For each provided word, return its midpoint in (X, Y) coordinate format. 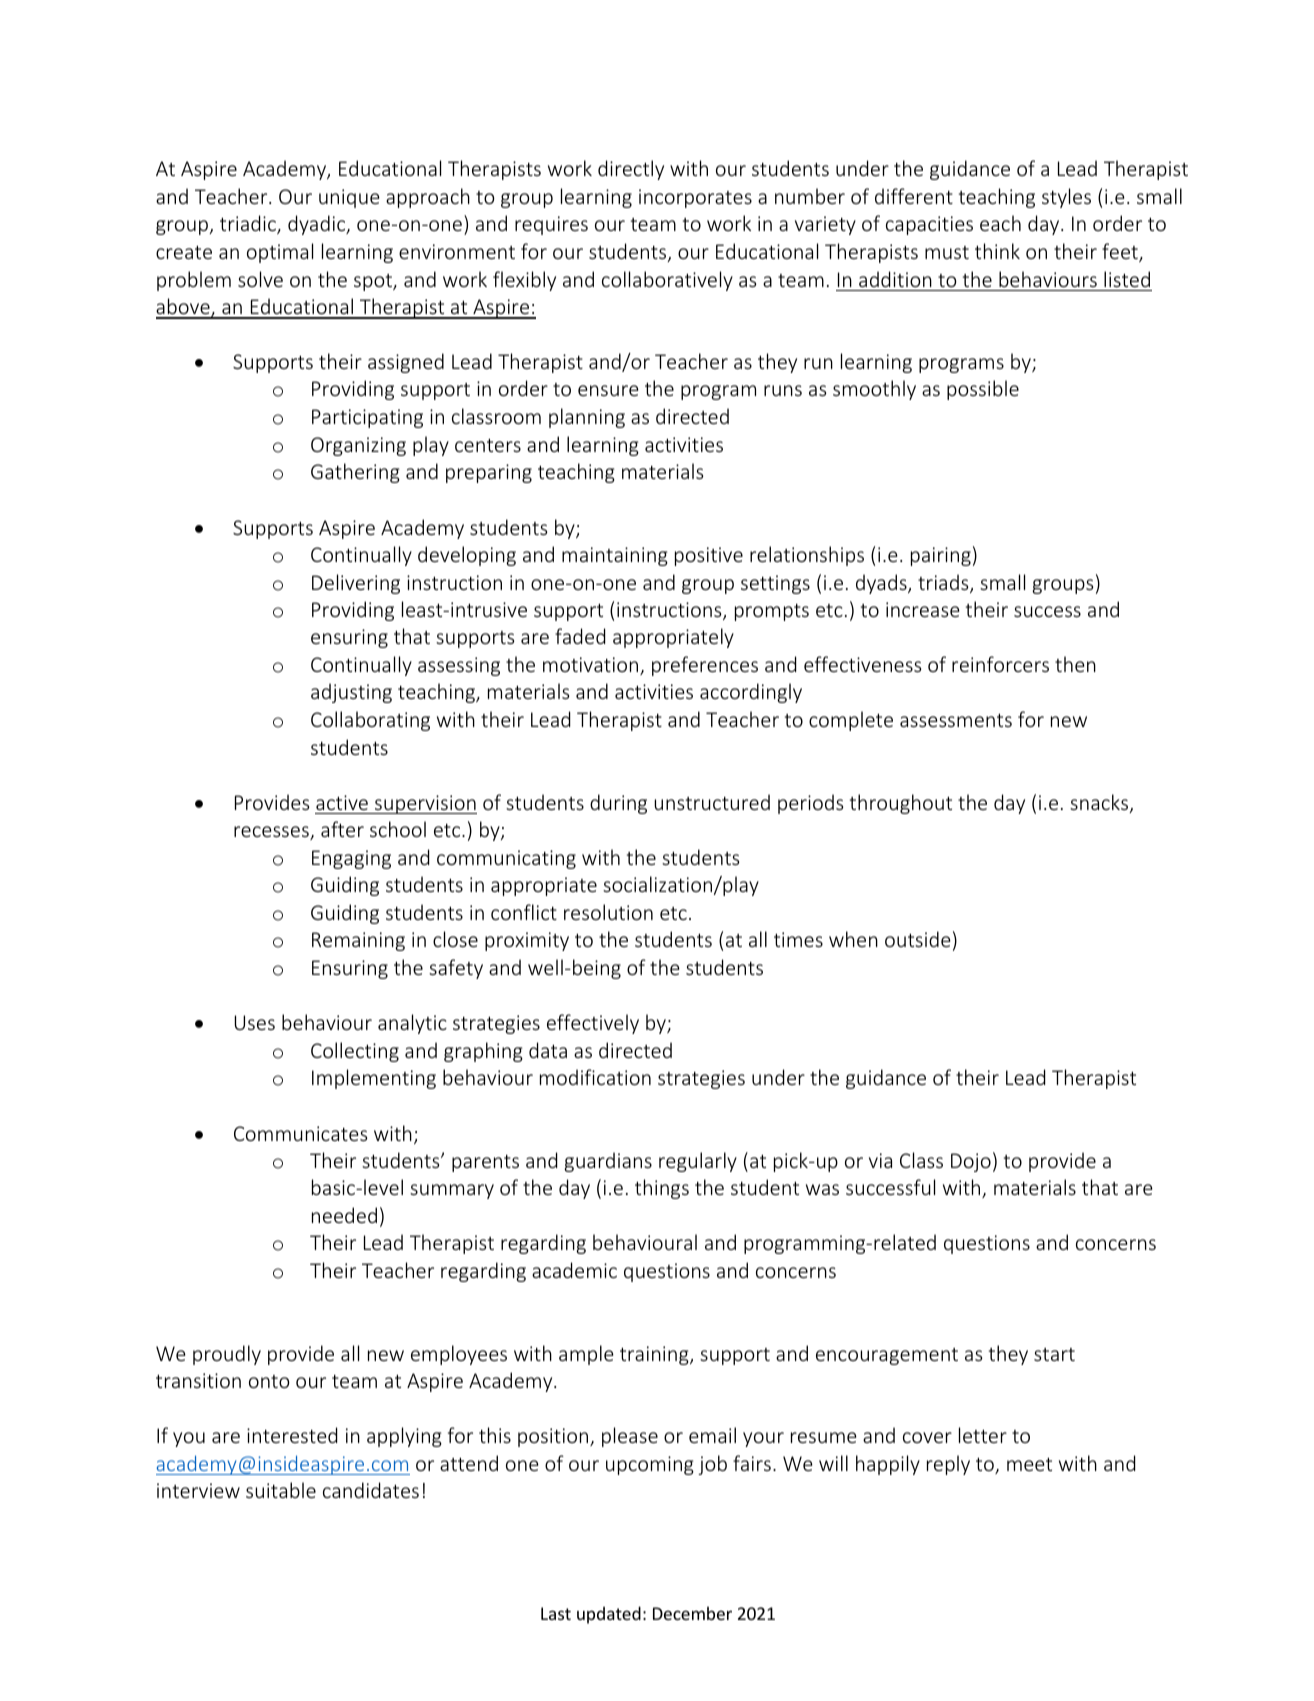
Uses (255, 1022)
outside (918, 939)
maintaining (615, 556)
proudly (227, 1355)
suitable (281, 1490)
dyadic (318, 225)
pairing (941, 556)
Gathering (355, 473)
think (997, 251)
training (655, 1355)
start (1054, 1354)
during (618, 804)
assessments (956, 720)
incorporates (695, 198)
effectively (593, 1024)
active (342, 802)
